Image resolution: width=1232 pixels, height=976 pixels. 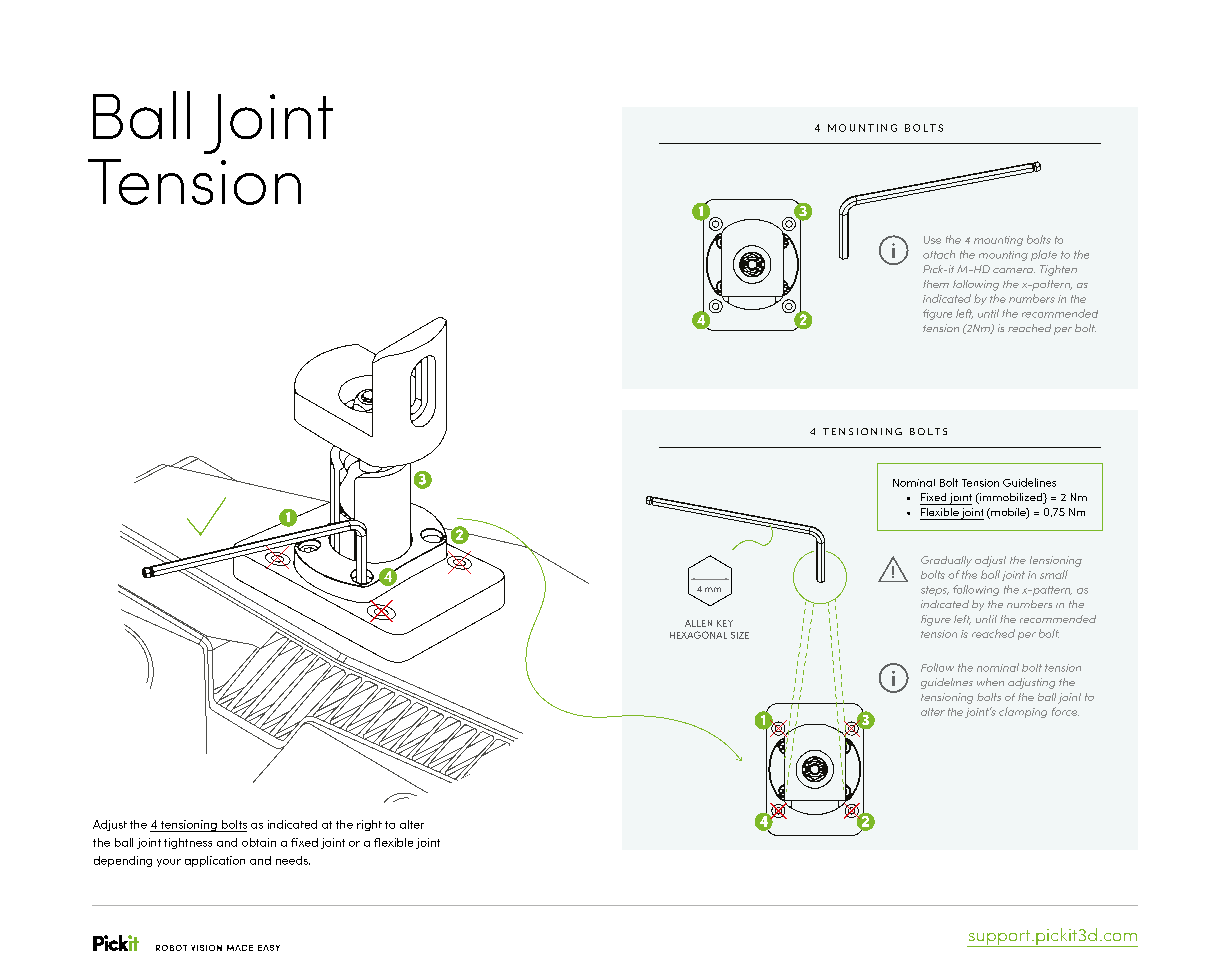 I want to click on camera, so click(x=1014, y=270).
